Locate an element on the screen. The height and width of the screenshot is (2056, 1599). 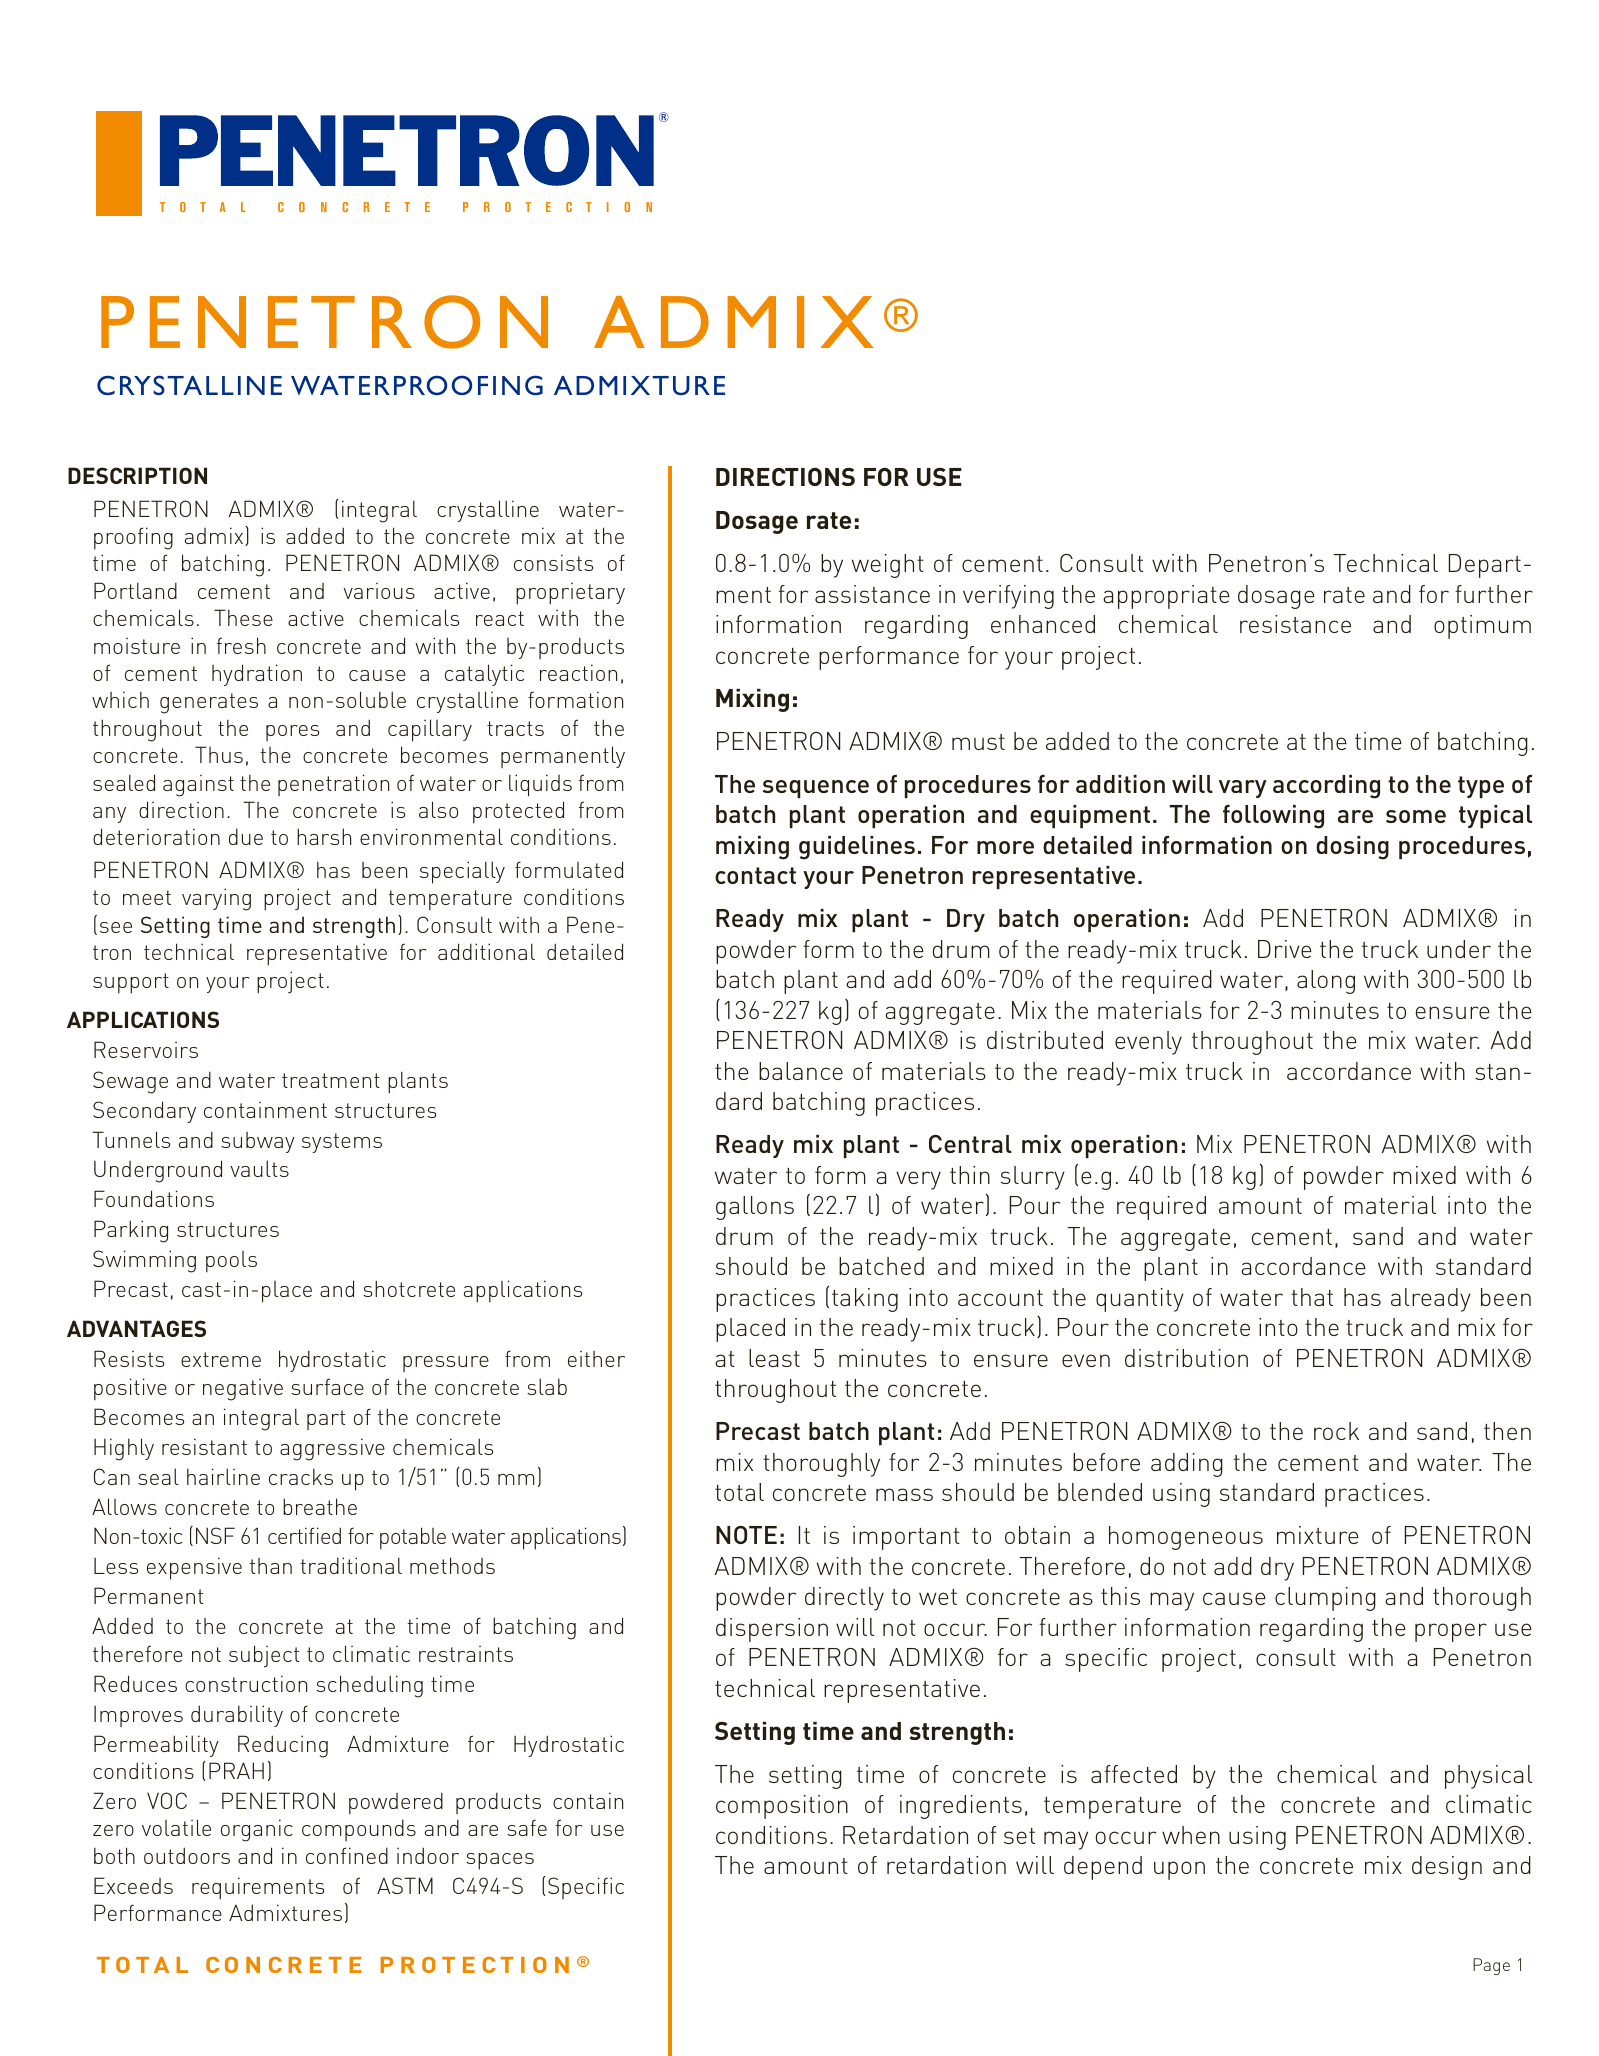
balance is located at coordinates (801, 1071).
